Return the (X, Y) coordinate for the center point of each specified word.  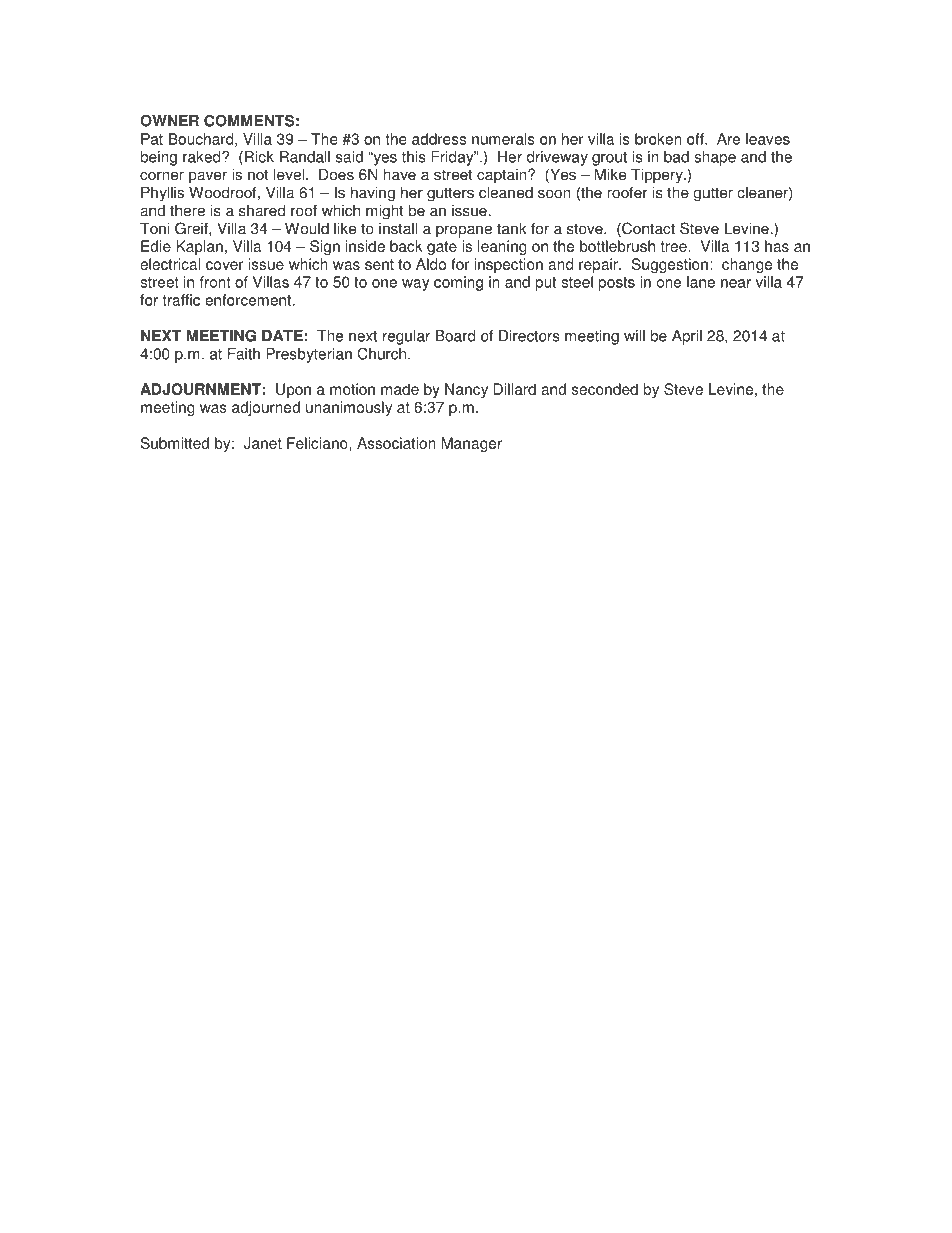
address (439, 139)
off (696, 139)
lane (701, 282)
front (215, 282)
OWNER (169, 121)
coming (458, 283)
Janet (262, 443)
